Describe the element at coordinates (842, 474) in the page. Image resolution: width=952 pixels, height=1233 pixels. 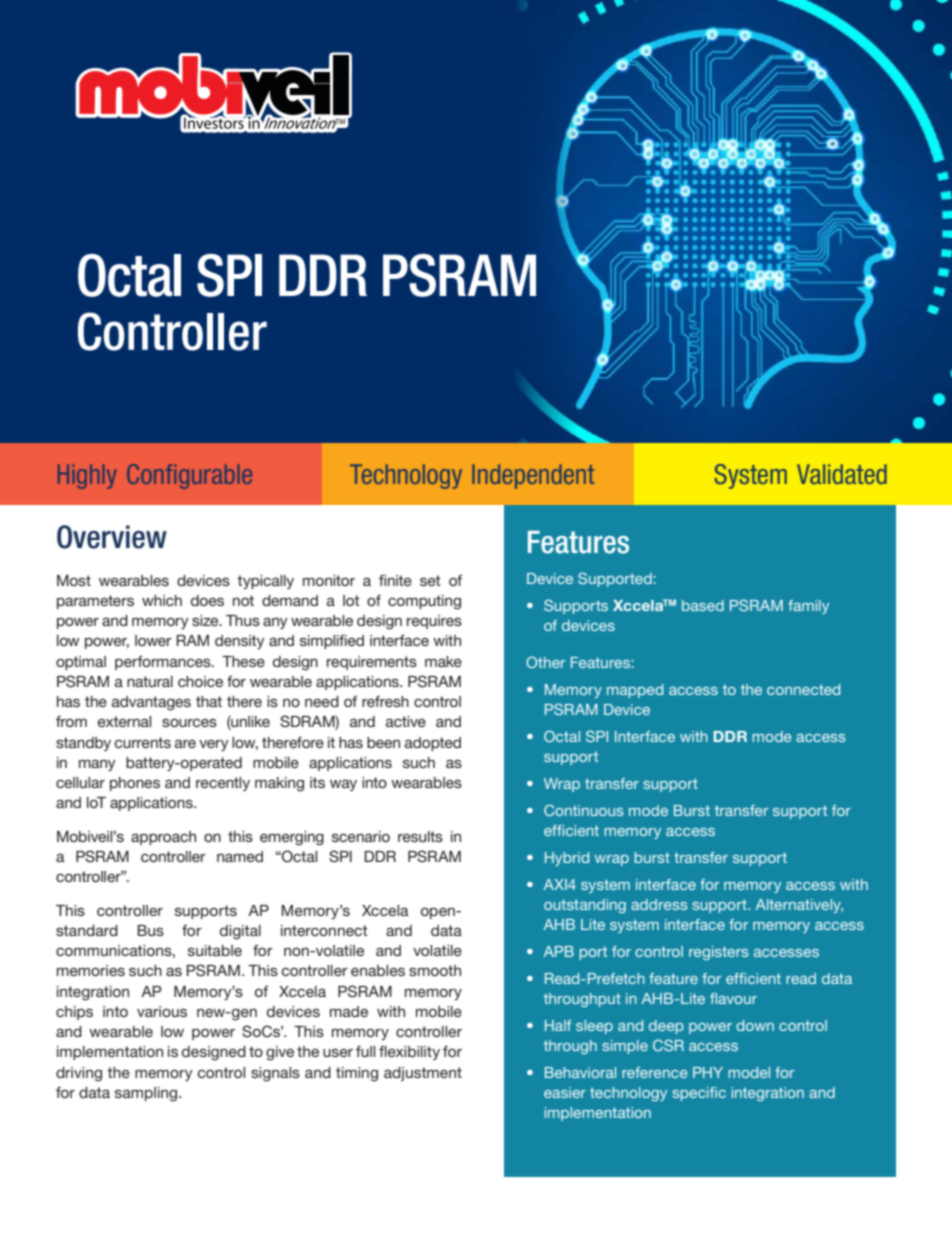
I see `Validated` at that location.
